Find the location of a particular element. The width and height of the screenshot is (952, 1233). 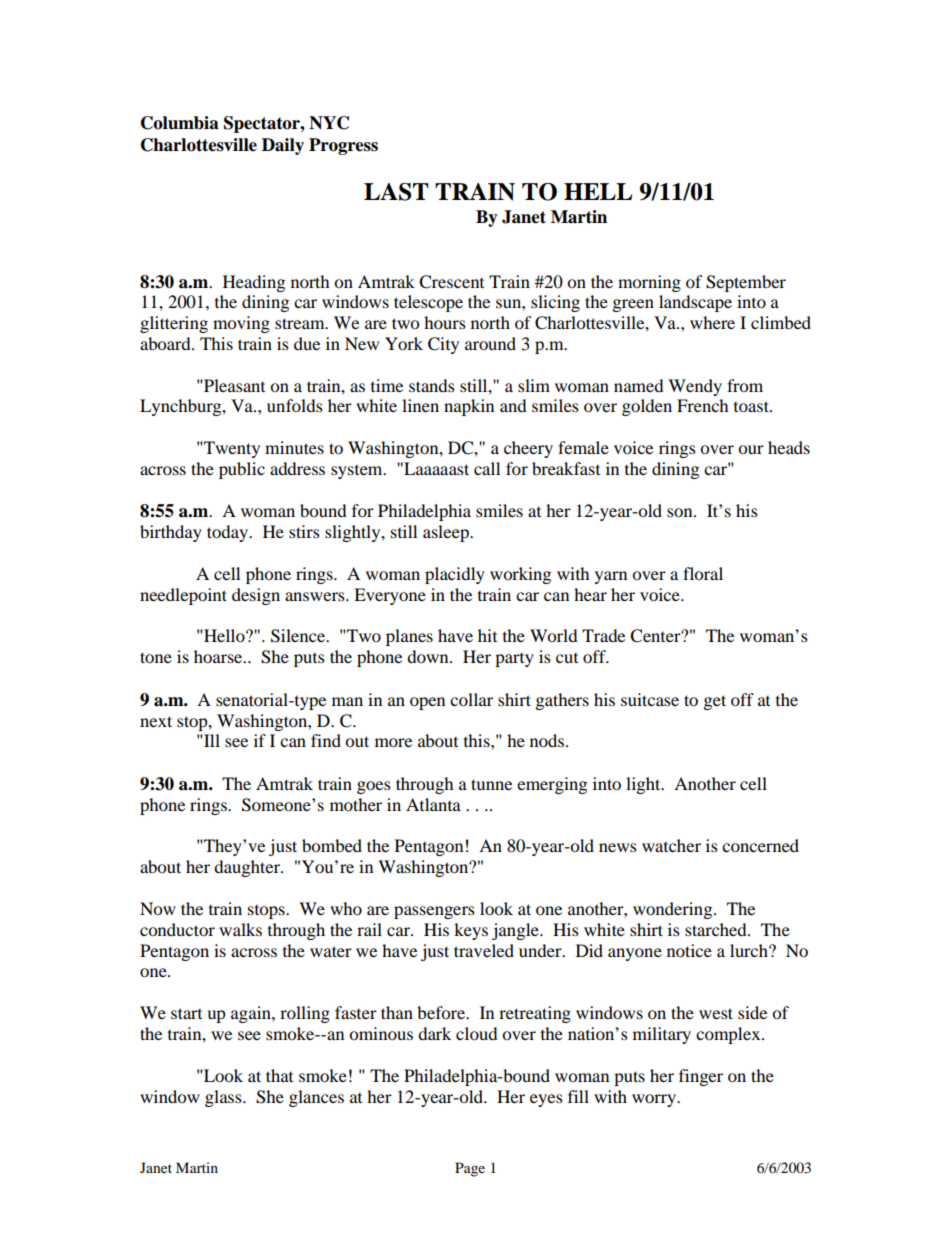

French is located at coordinates (703, 405).
